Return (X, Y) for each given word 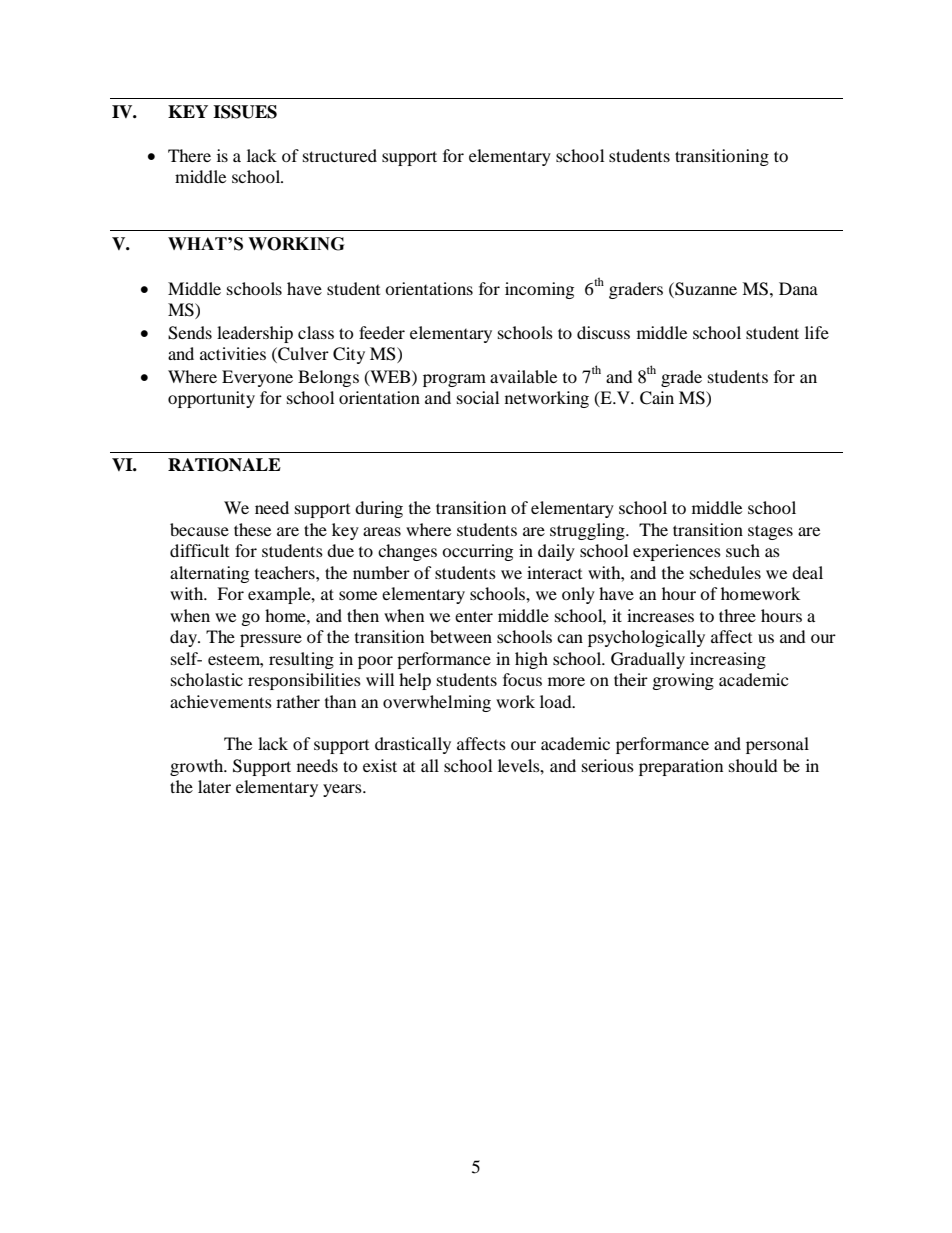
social (478, 397)
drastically (413, 745)
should (753, 765)
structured (340, 155)
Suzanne (705, 289)
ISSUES (245, 112)
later (214, 786)
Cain (657, 398)
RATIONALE (224, 465)
